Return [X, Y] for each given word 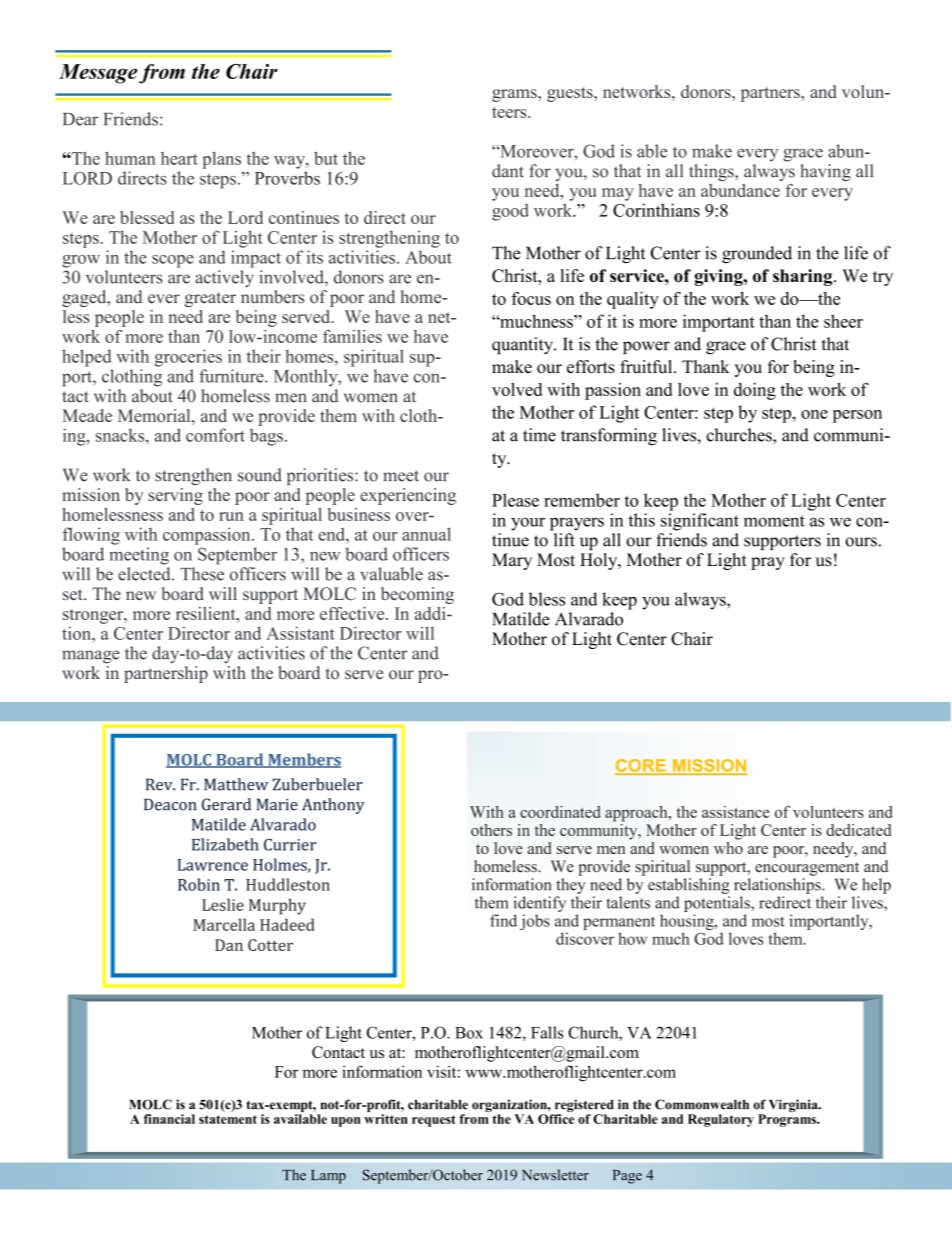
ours [862, 542]
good [510, 212]
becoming [417, 595]
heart [179, 158]
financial [169, 1119]
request [434, 1121]
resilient [207, 613]
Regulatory [721, 1120]
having [825, 172]
